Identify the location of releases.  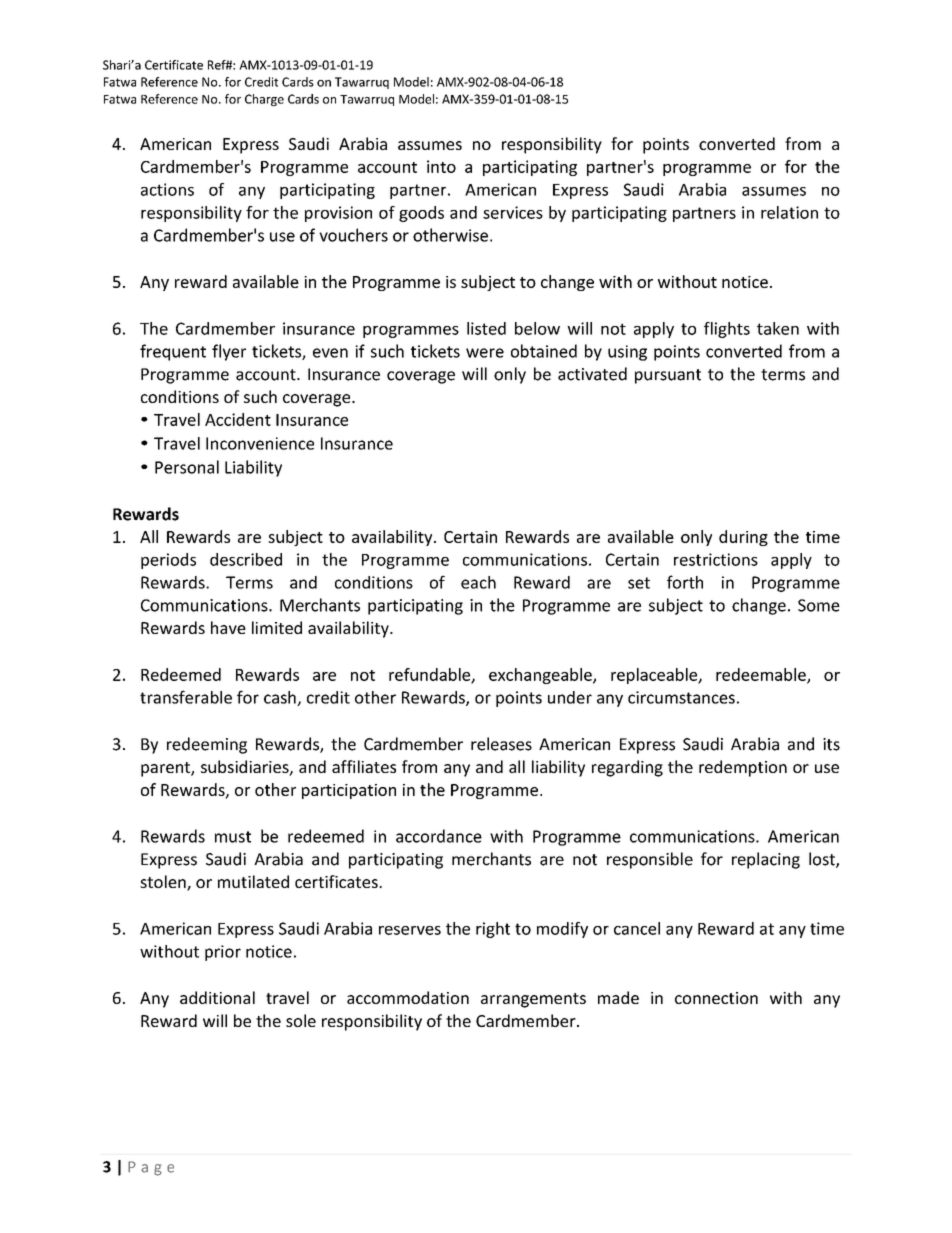
(501, 744).
